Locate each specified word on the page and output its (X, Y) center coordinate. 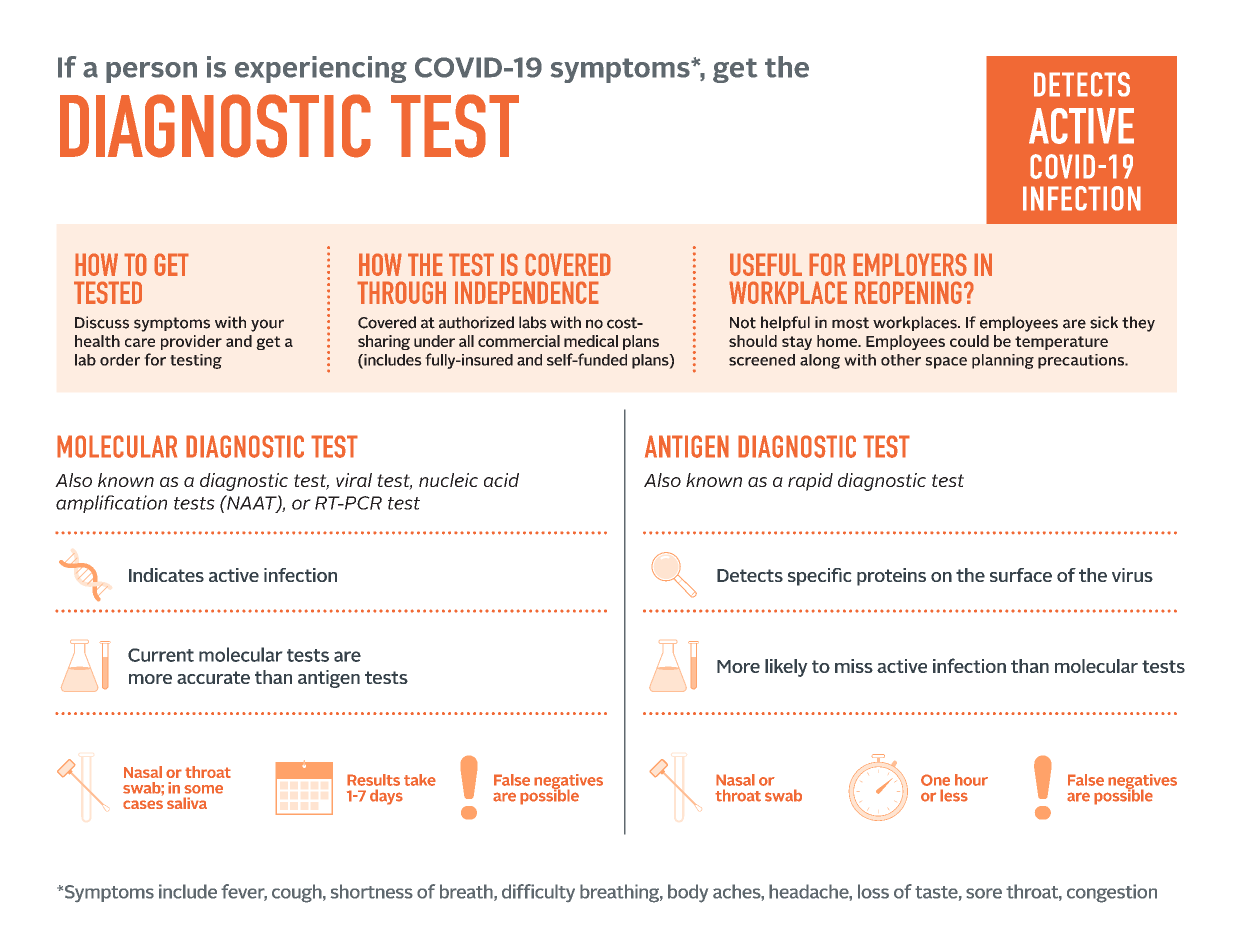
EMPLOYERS (910, 264)
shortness (372, 891)
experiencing (321, 69)
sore (984, 893)
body (688, 893)
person (151, 72)
